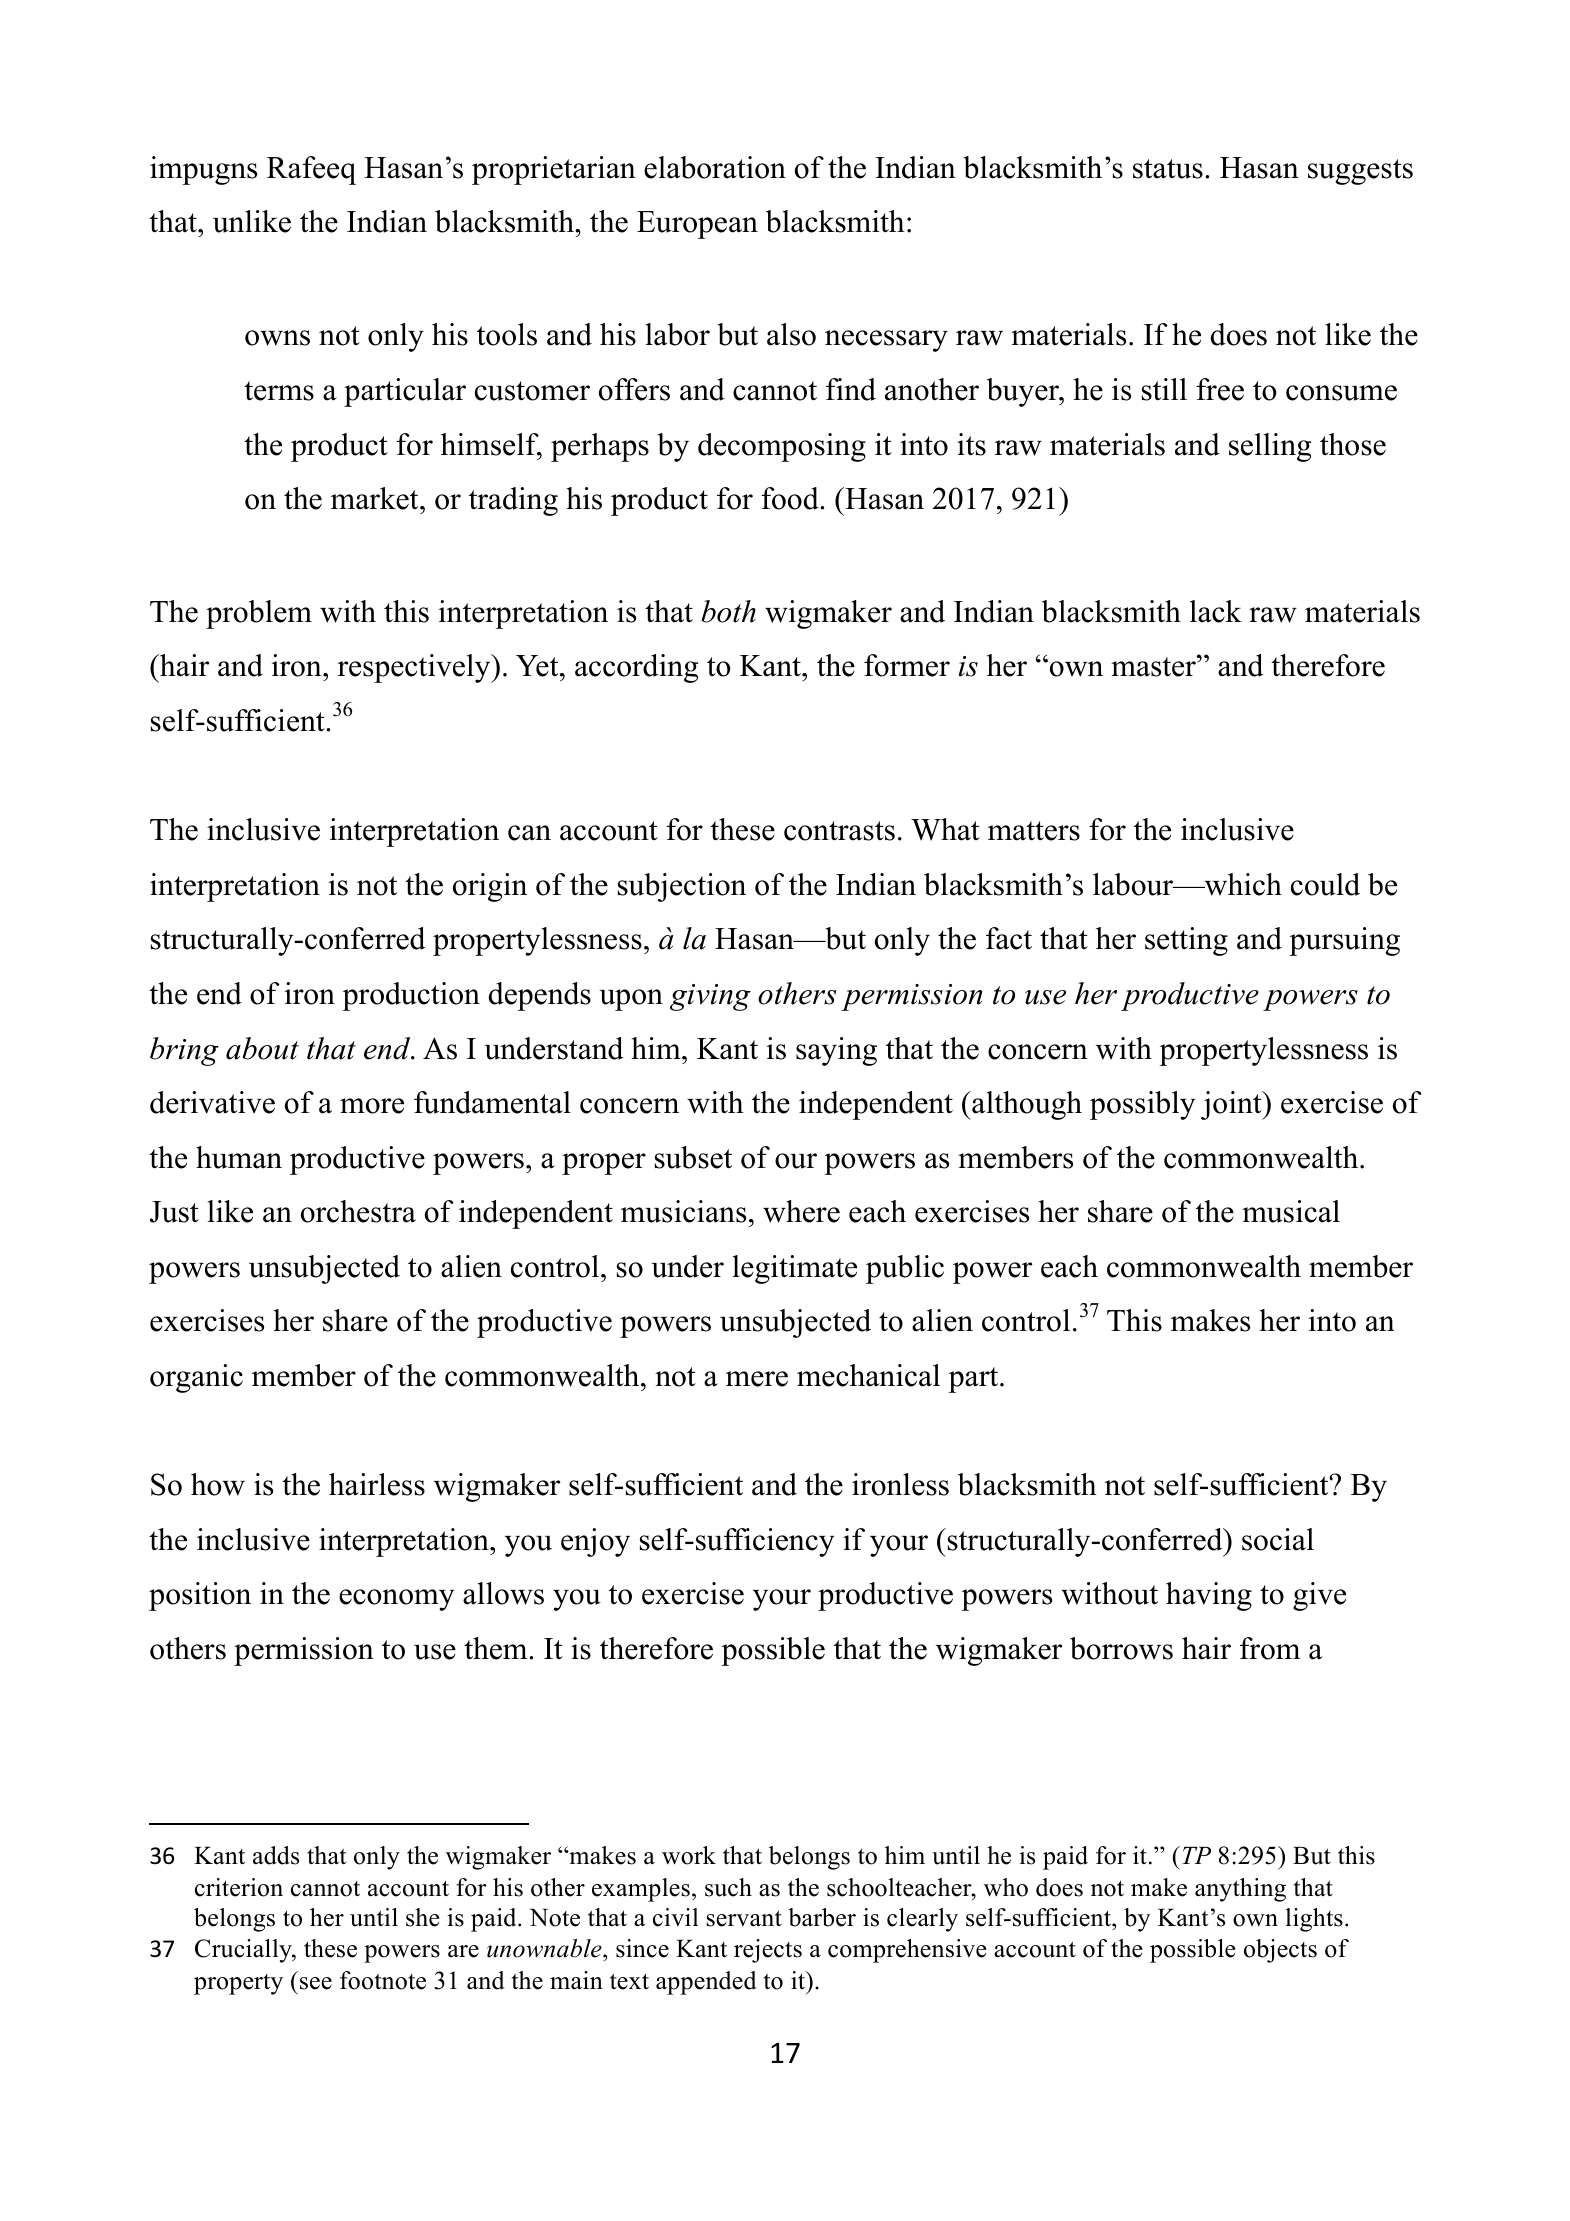  I want to click on see, so click(316, 1983).
